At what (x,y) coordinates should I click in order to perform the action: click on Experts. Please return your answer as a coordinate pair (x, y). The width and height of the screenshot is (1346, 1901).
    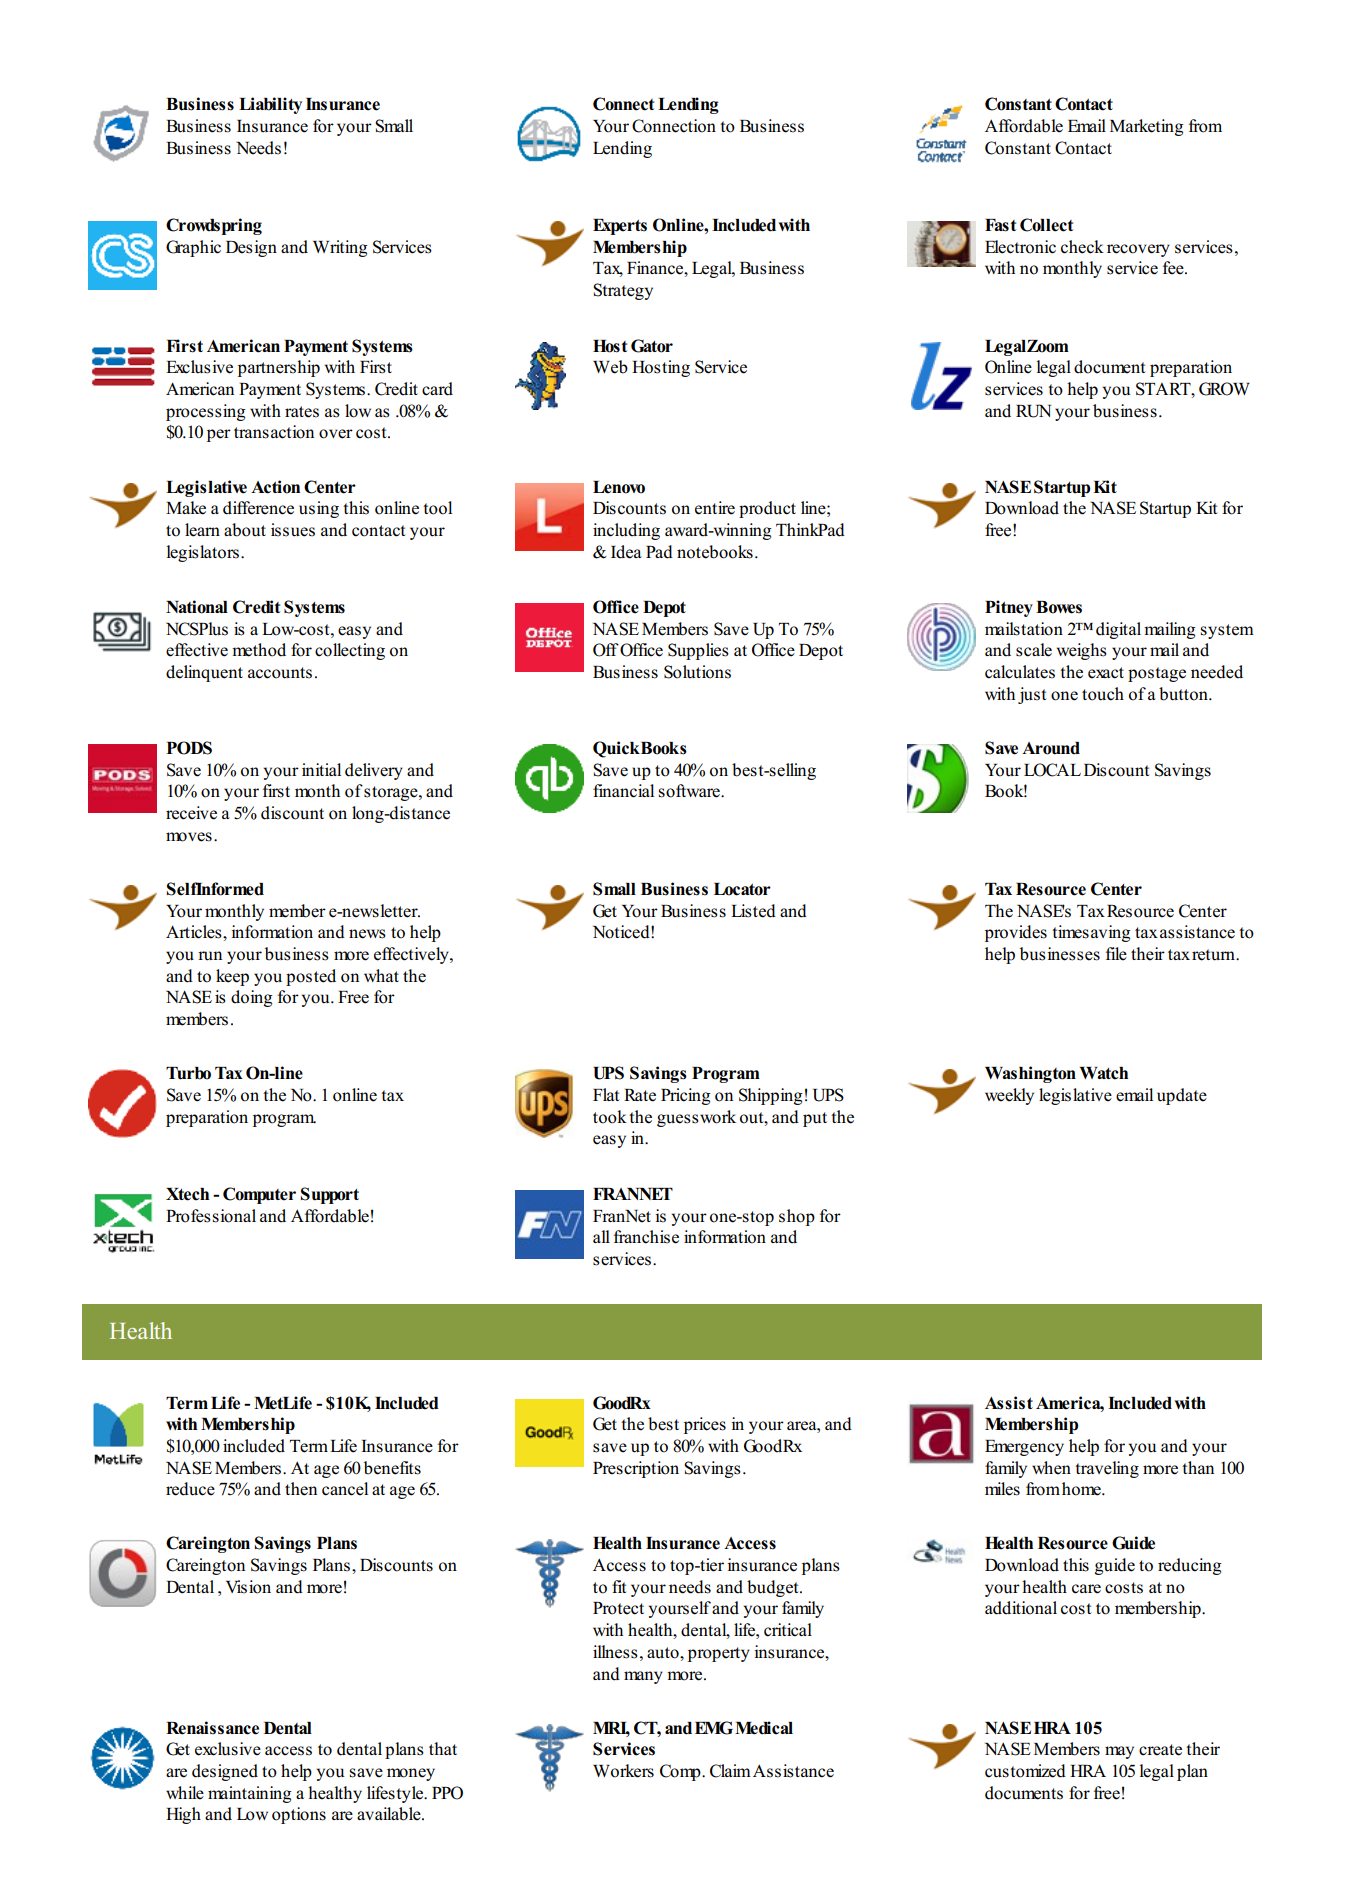
    Looking at the image, I should click on (620, 227).
